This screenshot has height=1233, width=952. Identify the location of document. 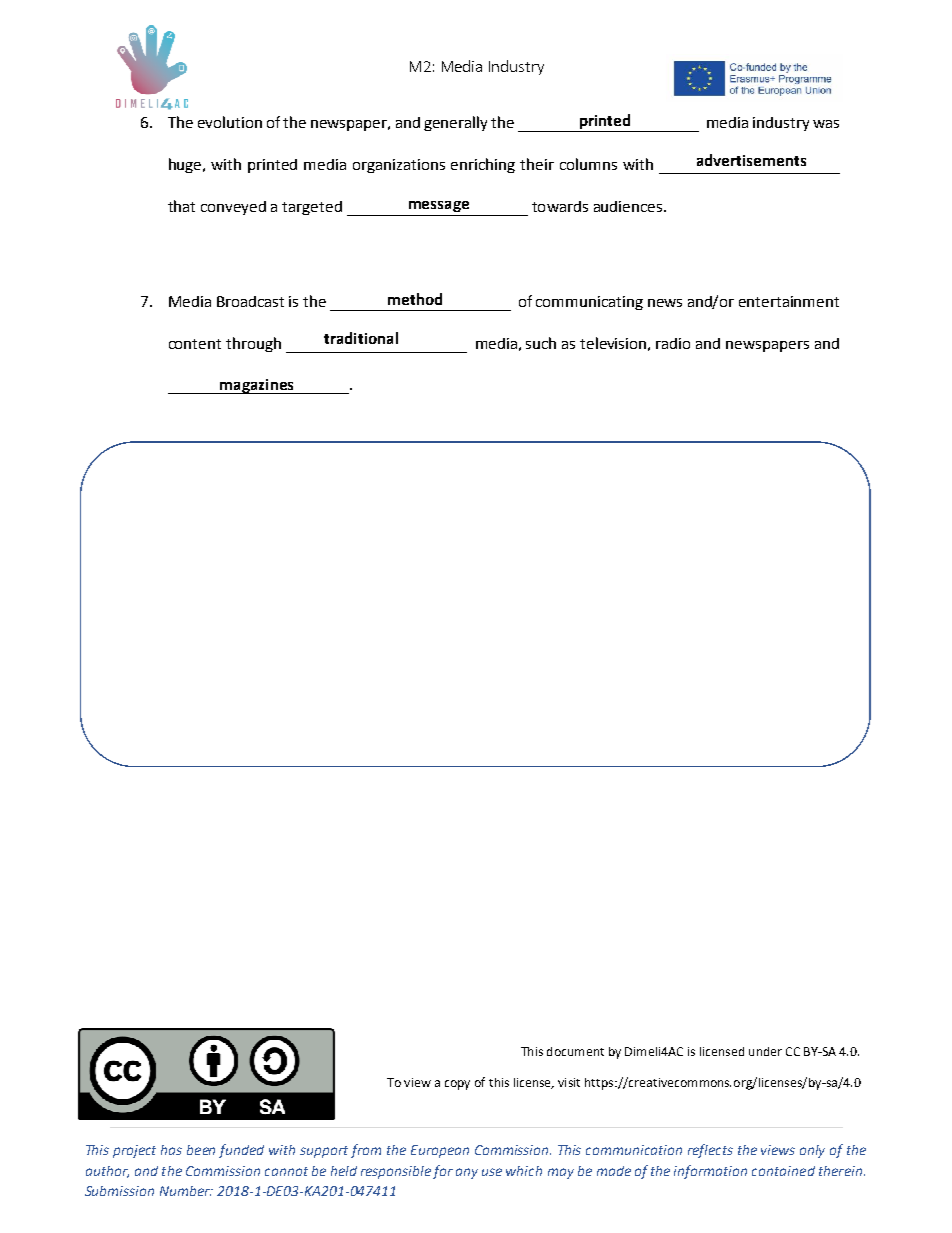
(575, 1051).
